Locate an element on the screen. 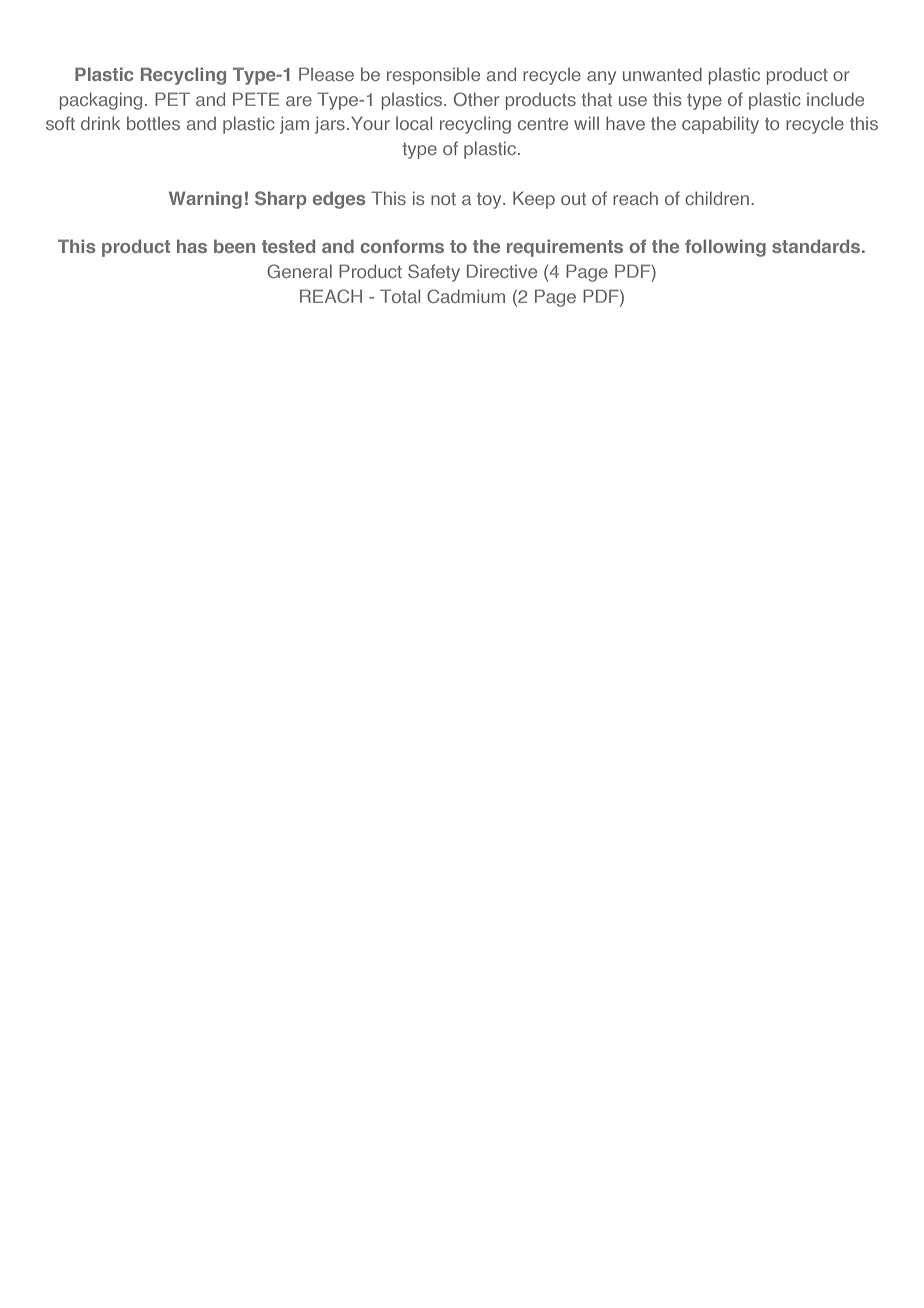 The image size is (924, 1308). conforms is located at coordinates (402, 246).
